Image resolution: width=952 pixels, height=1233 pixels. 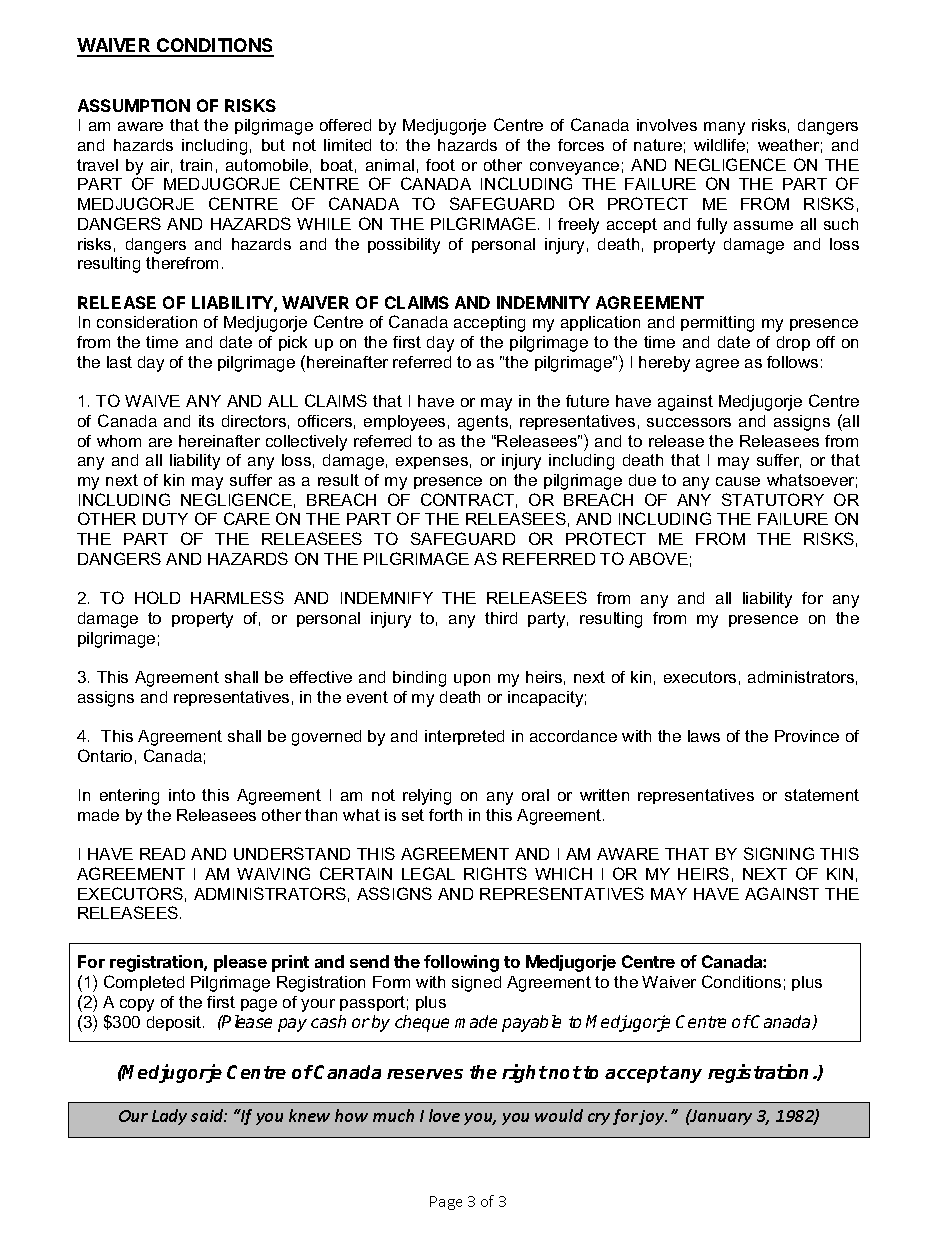 I want to click on READ, so click(x=162, y=854).
